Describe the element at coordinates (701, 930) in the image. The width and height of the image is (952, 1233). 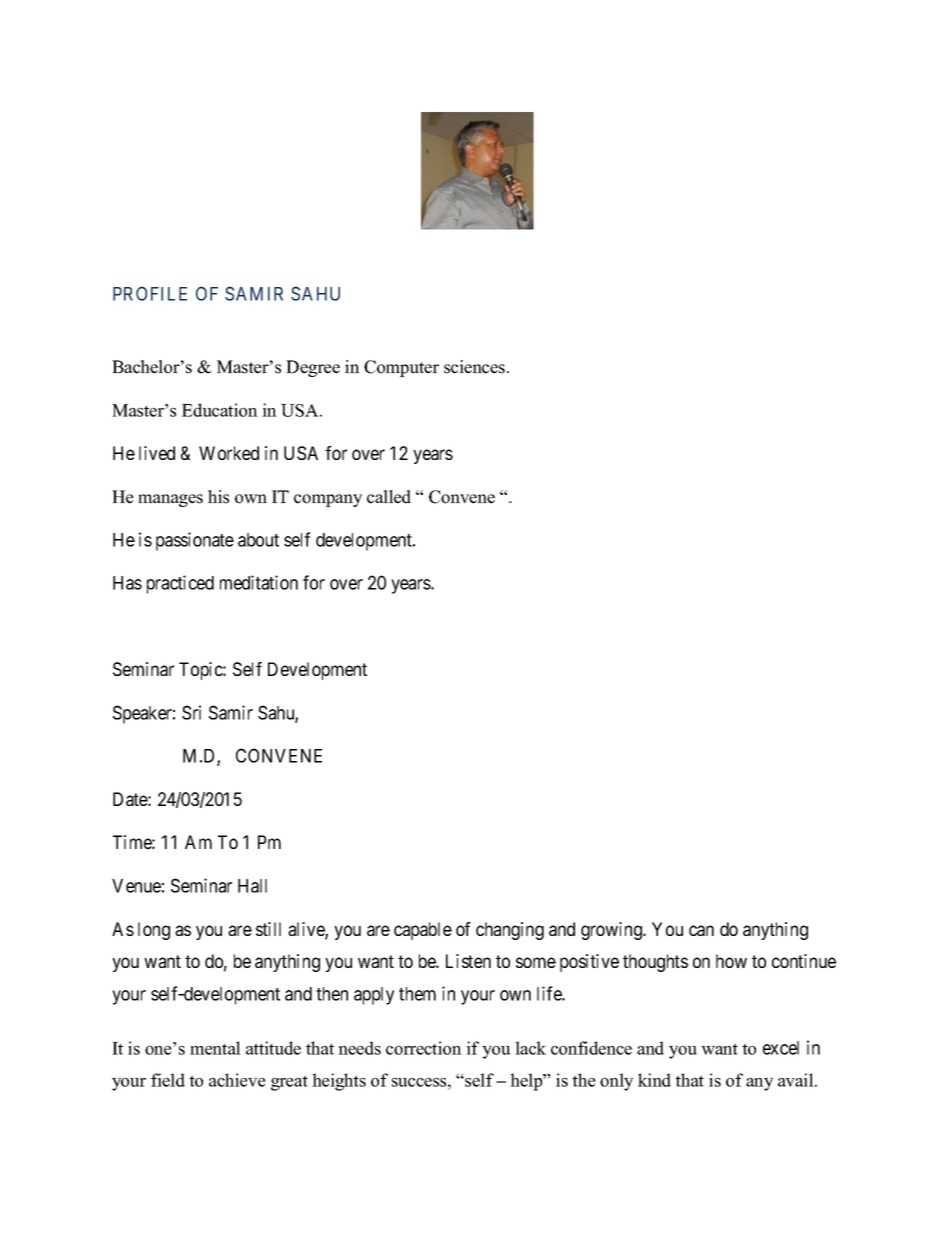
I see `can` at that location.
